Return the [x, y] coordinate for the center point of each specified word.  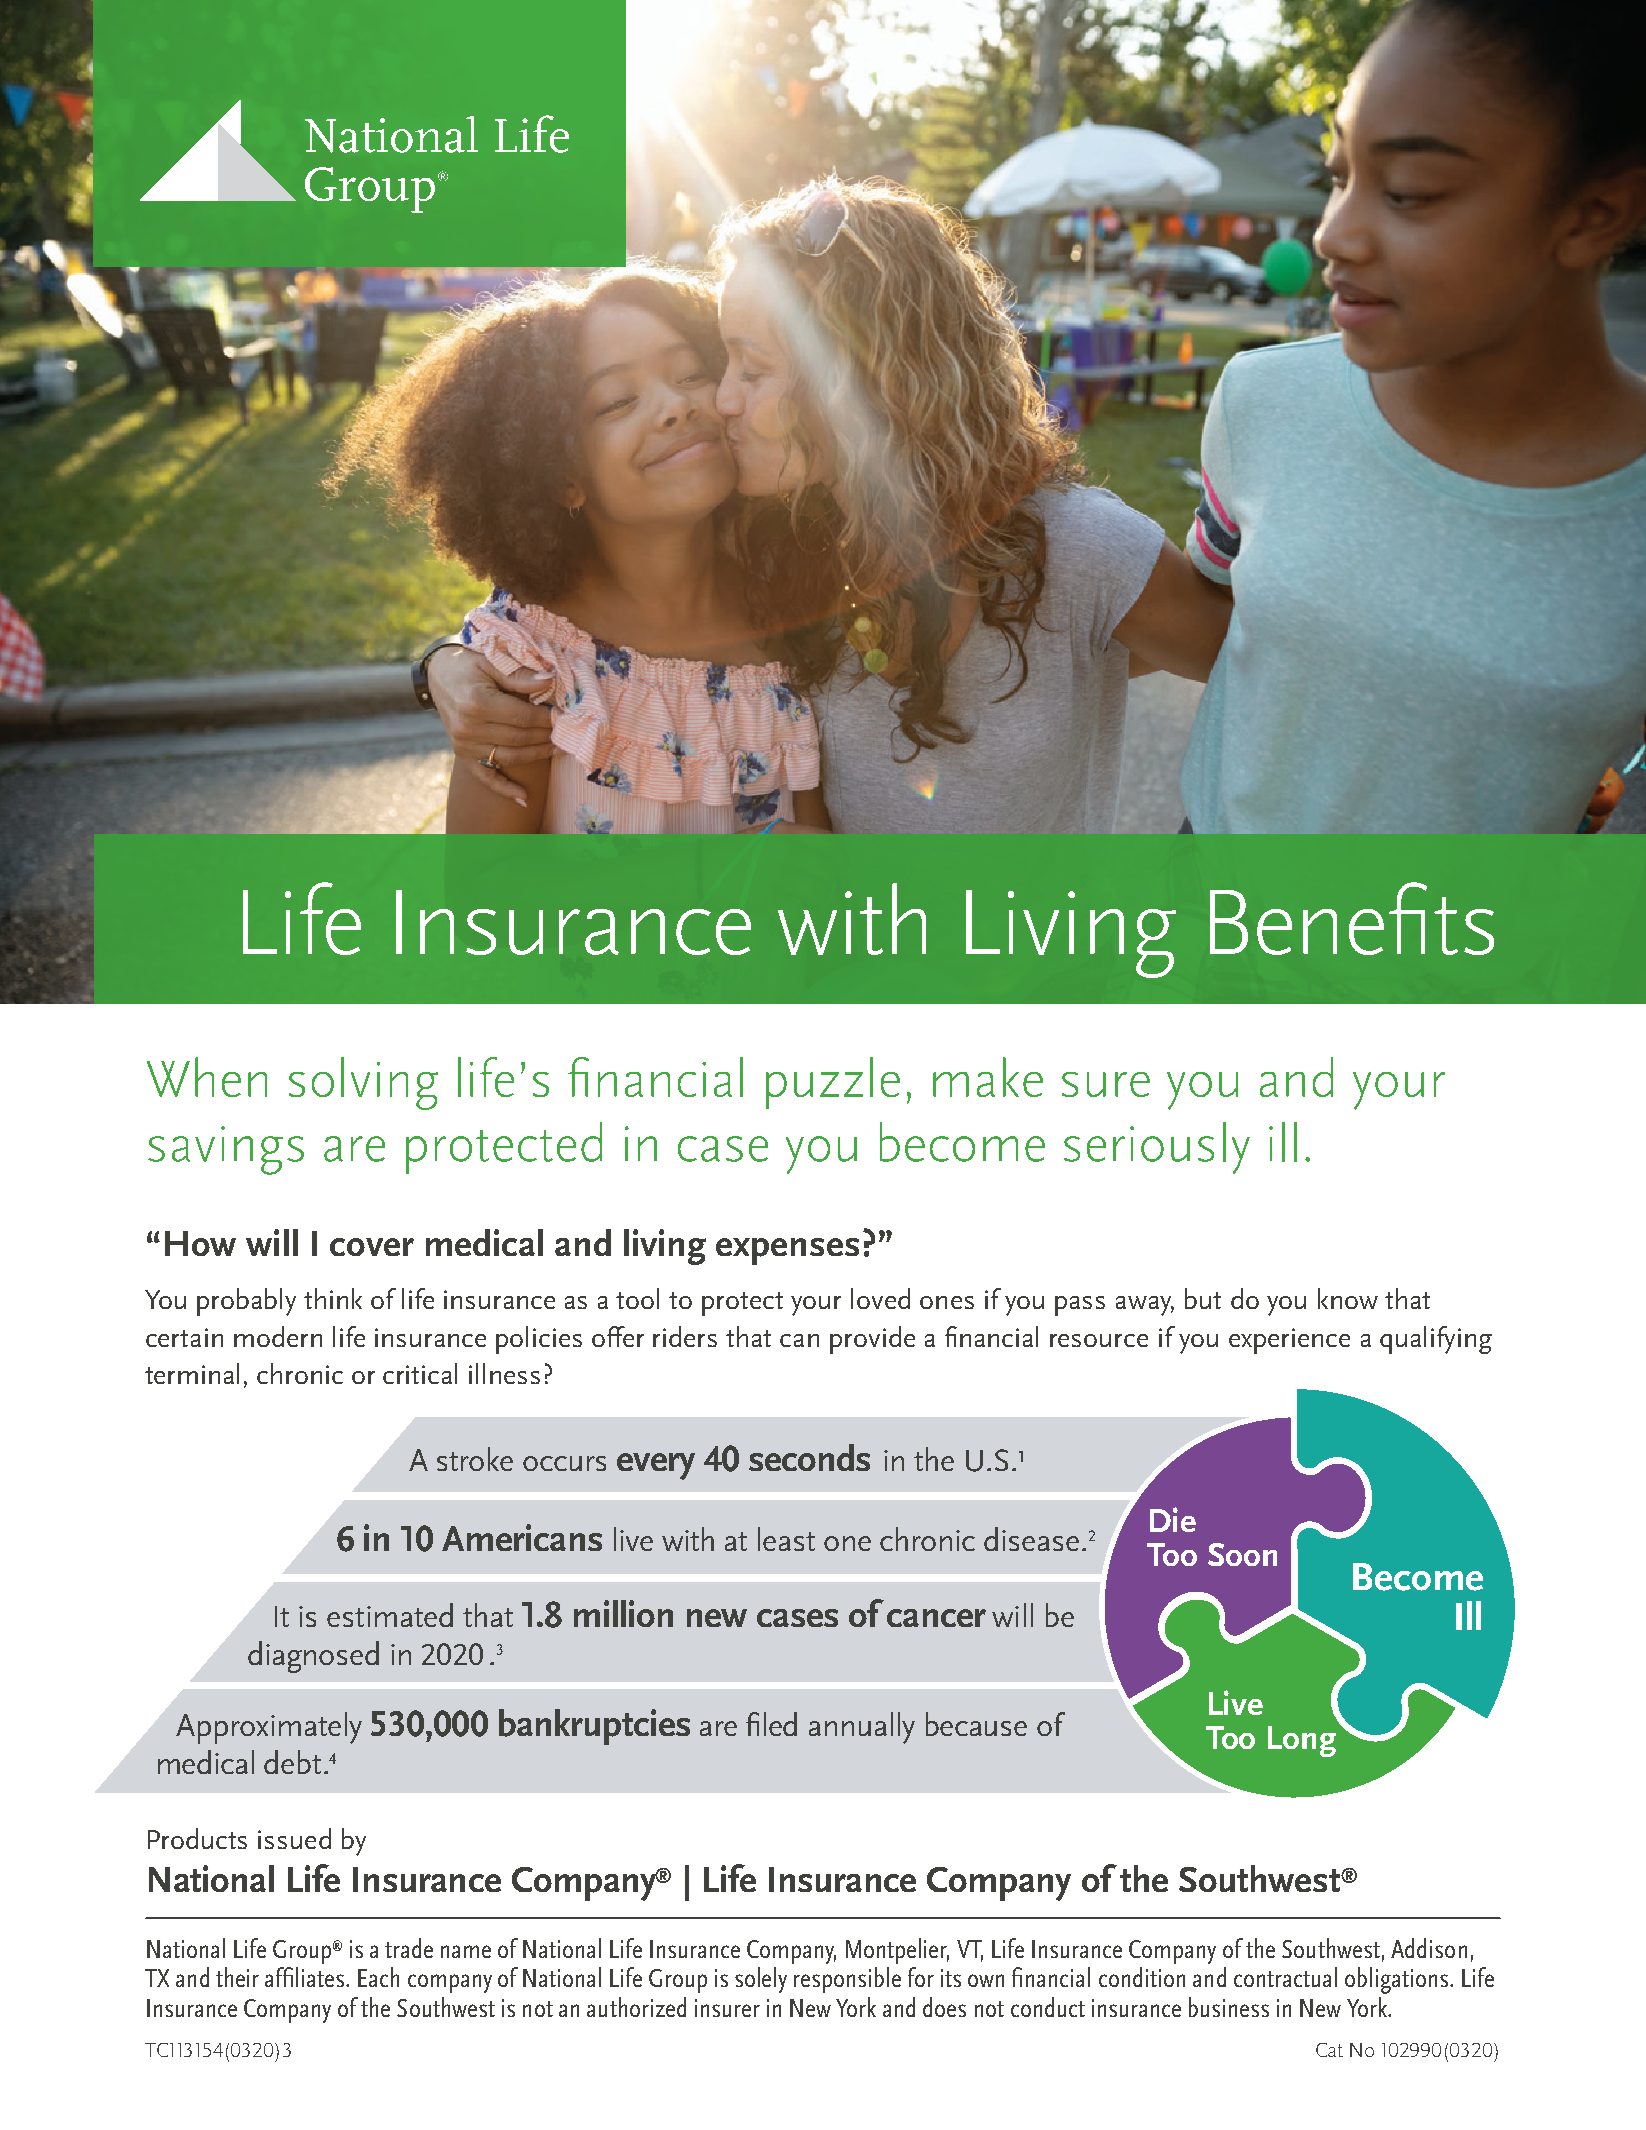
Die [1173, 1519]
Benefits [1352, 918]
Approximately [269, 1728]
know [1348, 1298]
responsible [847, 1980]
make [988, 1077]
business [1229, 2007]
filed [771, 1724]
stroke [475, 1459]
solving [363, 1083]
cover [372, 1247]
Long [1302, 1741]
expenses [787, 1251]
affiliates [306, 1977]
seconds [809, 1457]
